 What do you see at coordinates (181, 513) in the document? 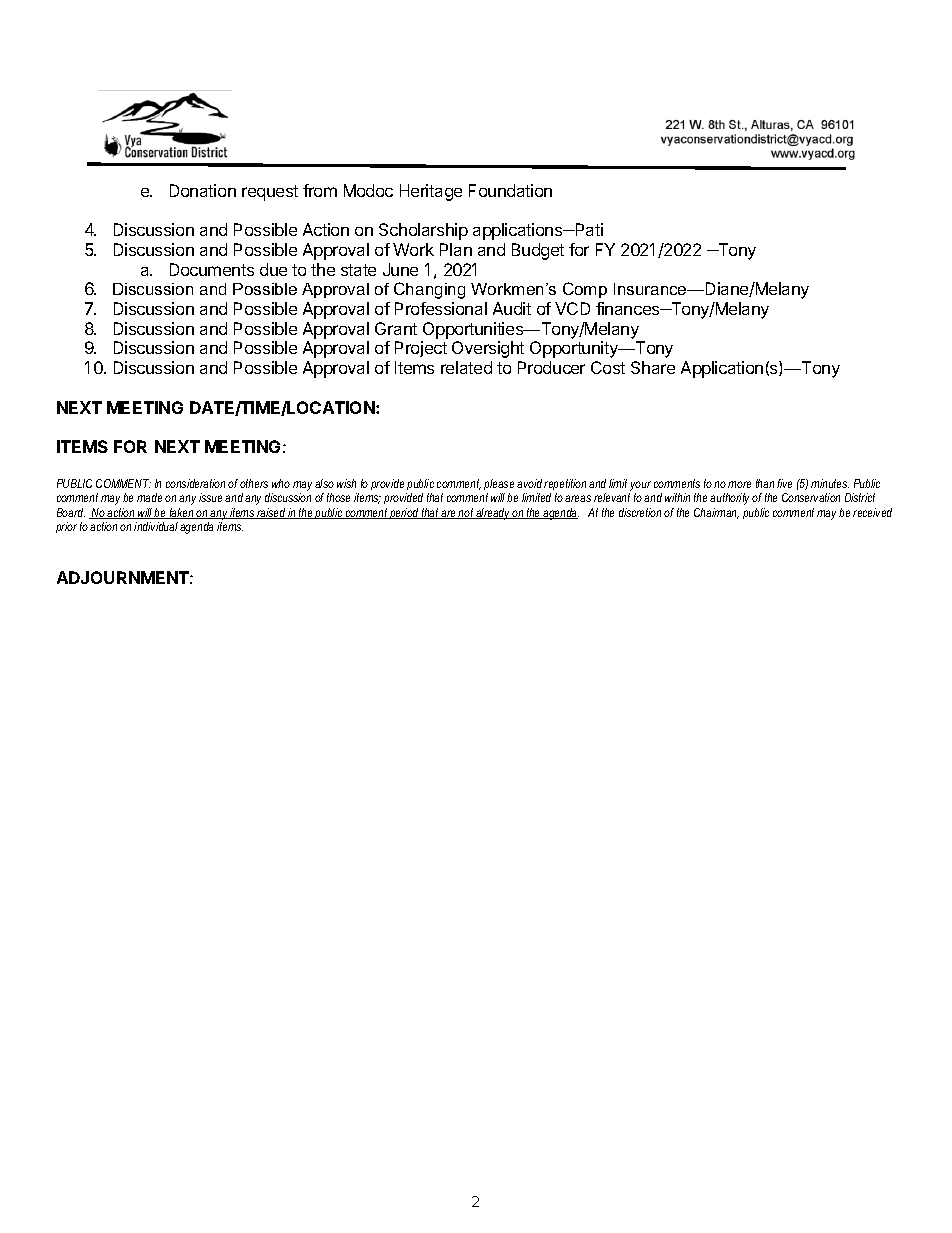
I see `taken` at bounding box center [181, 513].
